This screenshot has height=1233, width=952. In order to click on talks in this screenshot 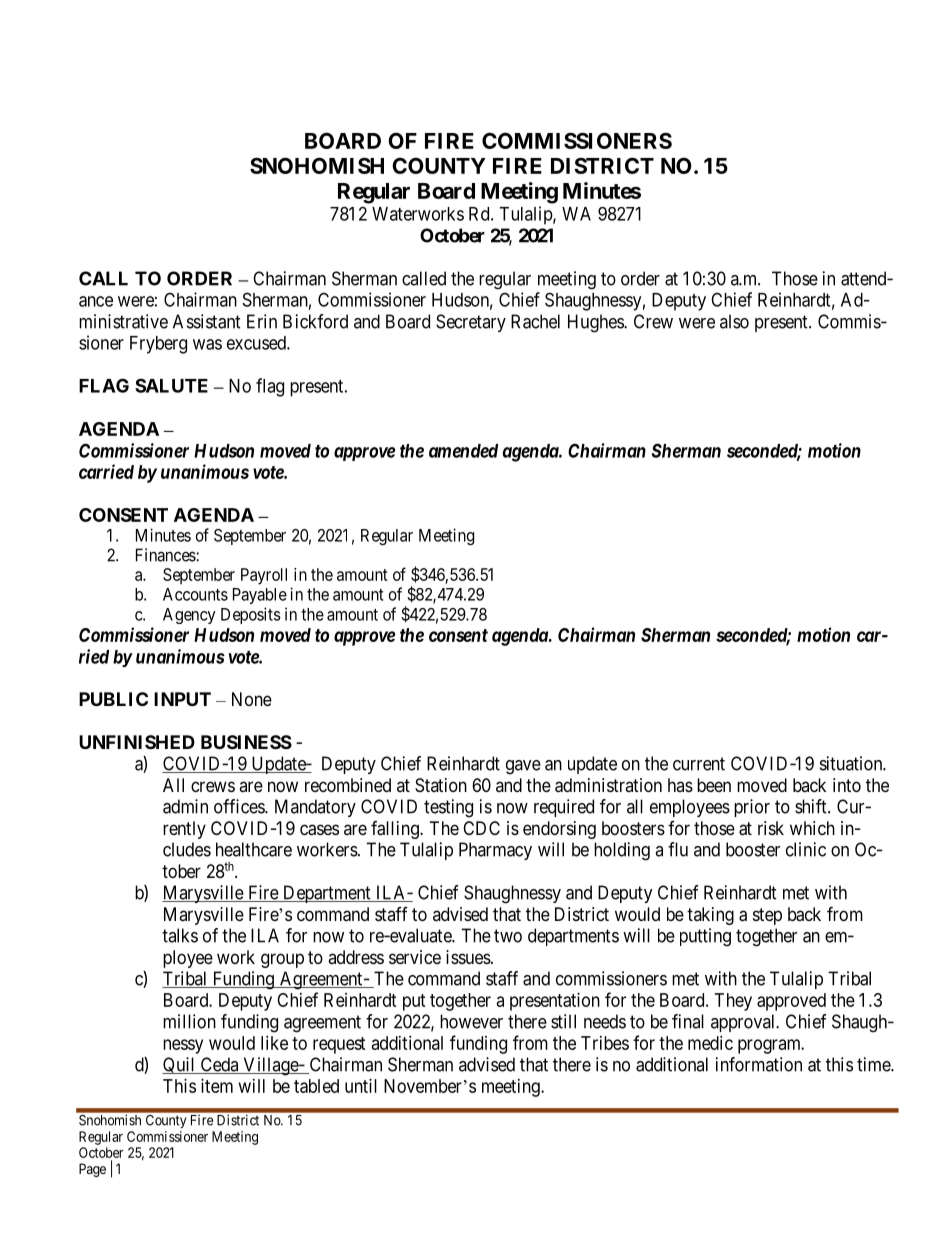, I will do `click(180, 935)`.
